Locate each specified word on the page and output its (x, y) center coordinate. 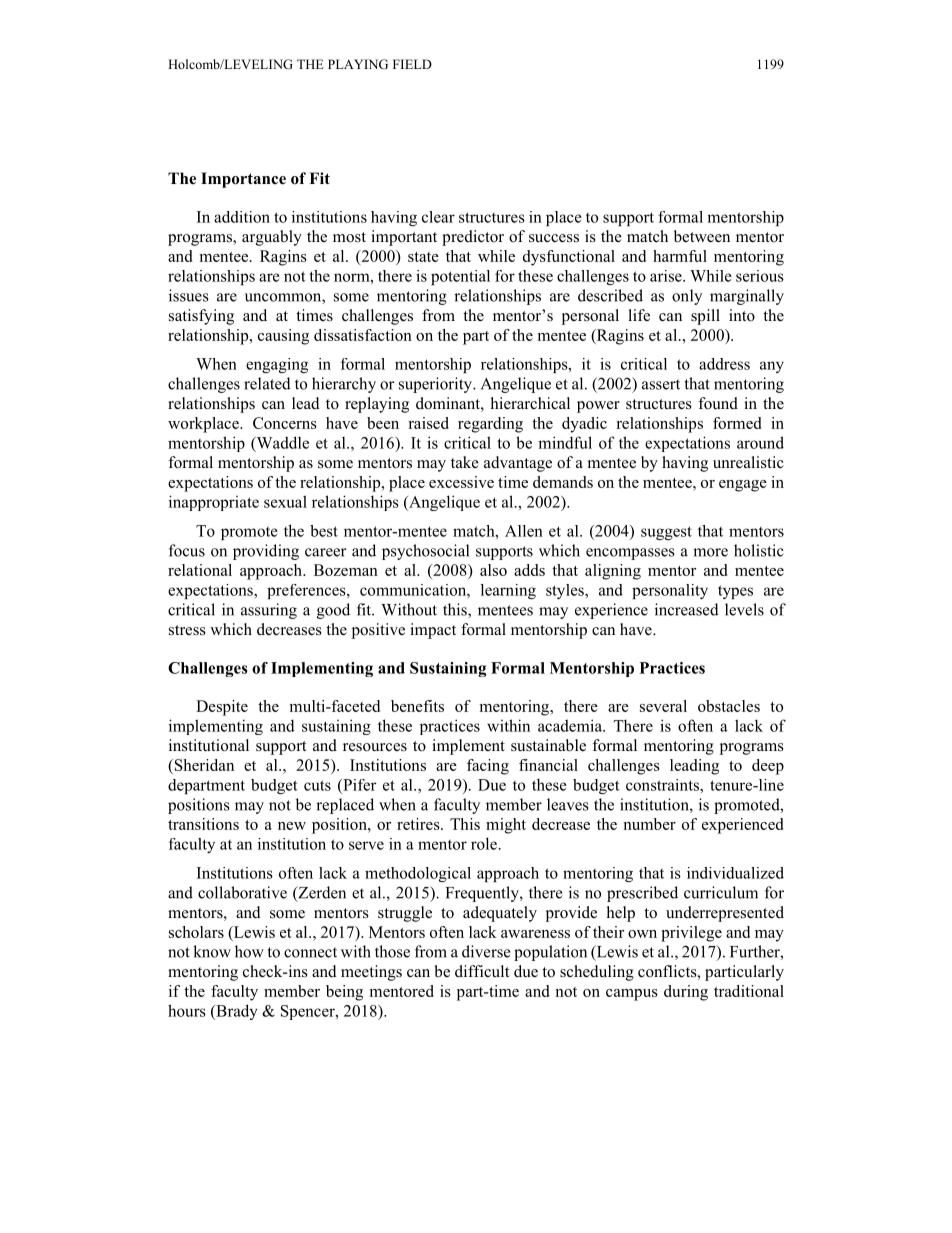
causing (283, 337)
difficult (482, 971)
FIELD (412, 64)
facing (488, 767)
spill (705, 317)
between (702, 236)
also (493, 570)
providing (266, 552)
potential (460, 277)
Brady (236, 1012)
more (710, 552)
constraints (663, 785)
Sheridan (203, 766)
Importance (243, 180)
